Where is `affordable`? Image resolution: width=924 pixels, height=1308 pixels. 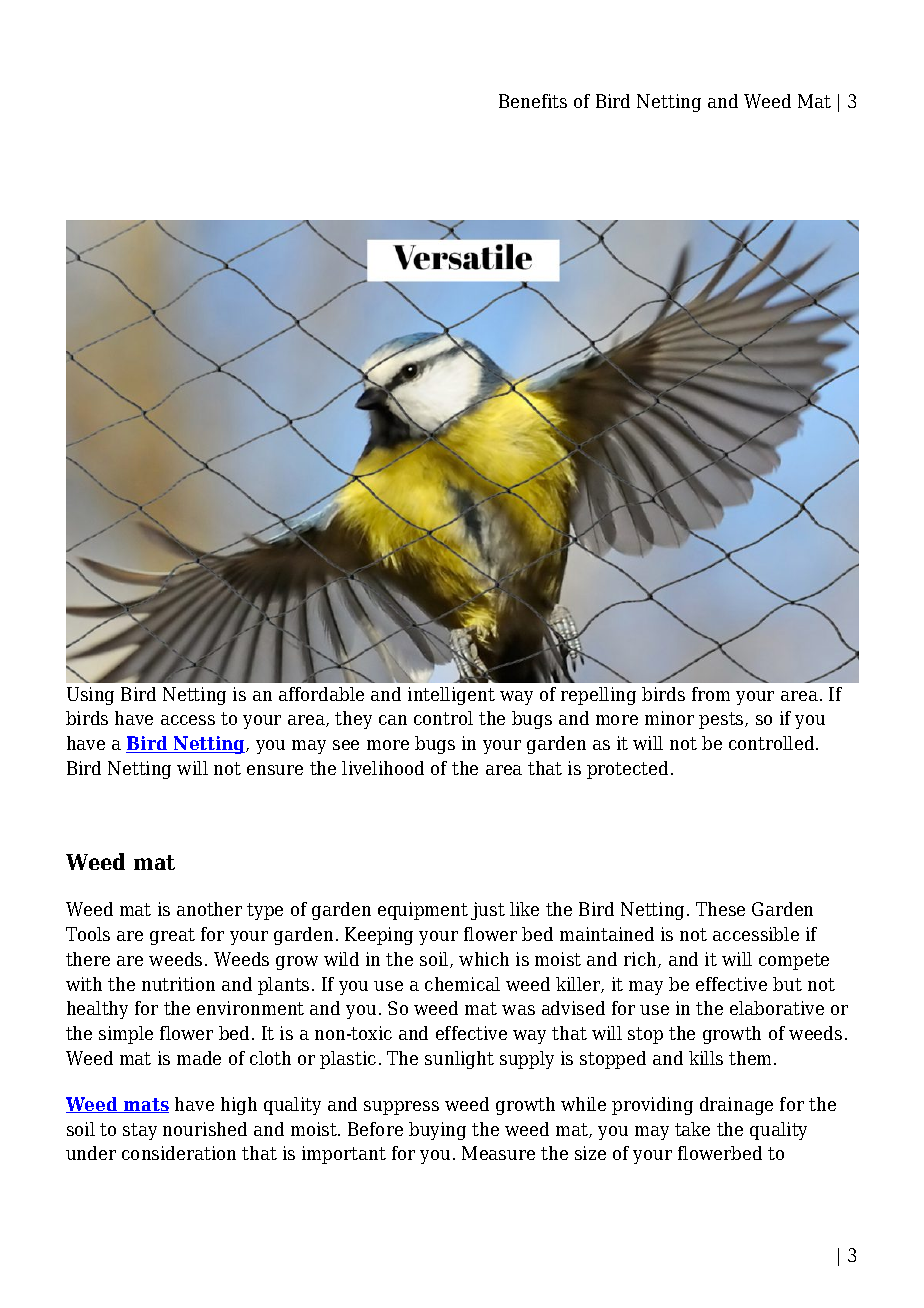 affordable is located at coordinates (321, 694).
